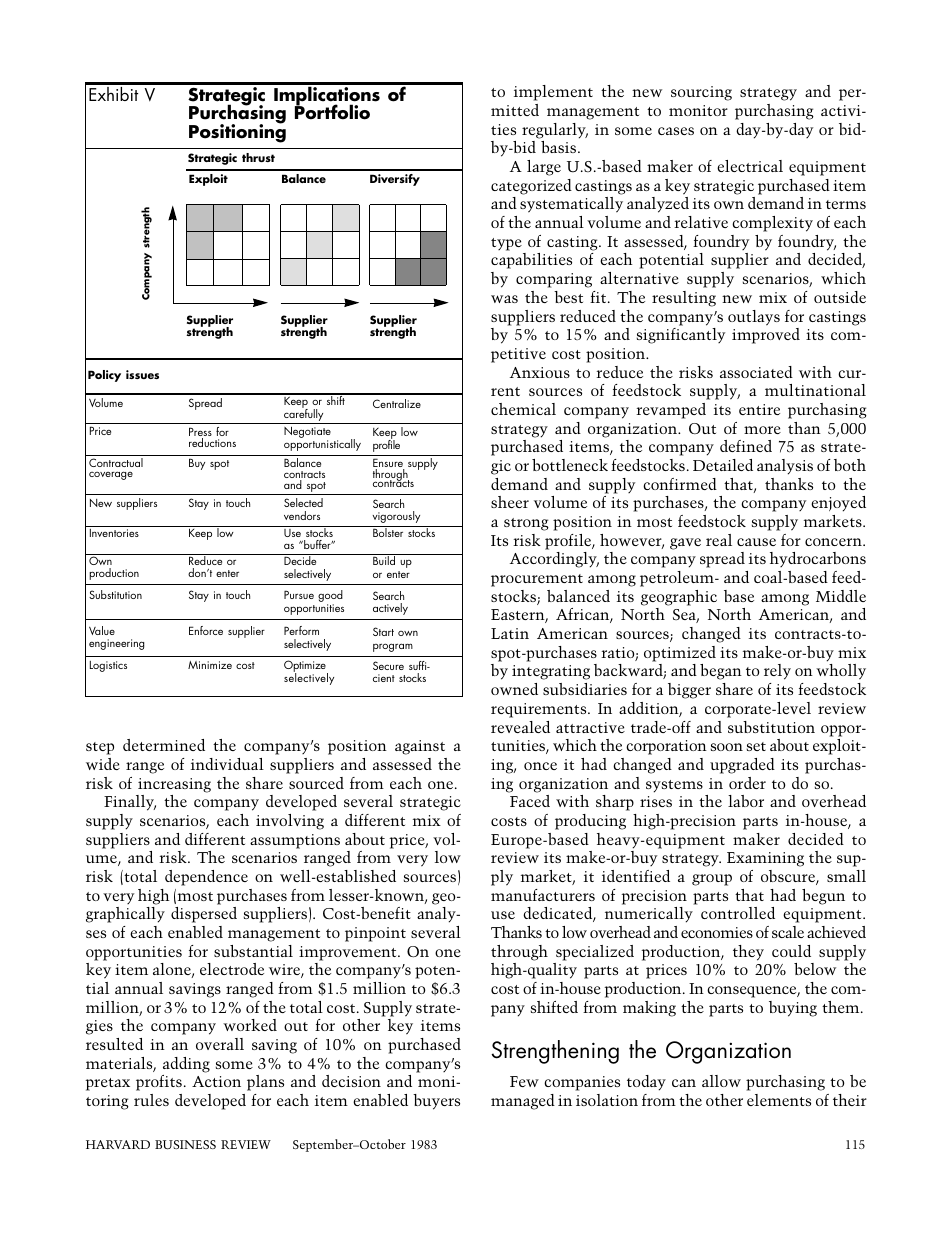  What do you see at coordinates (510, 633) in the document?
I see `Latin` at bounding box center [510, 633].
